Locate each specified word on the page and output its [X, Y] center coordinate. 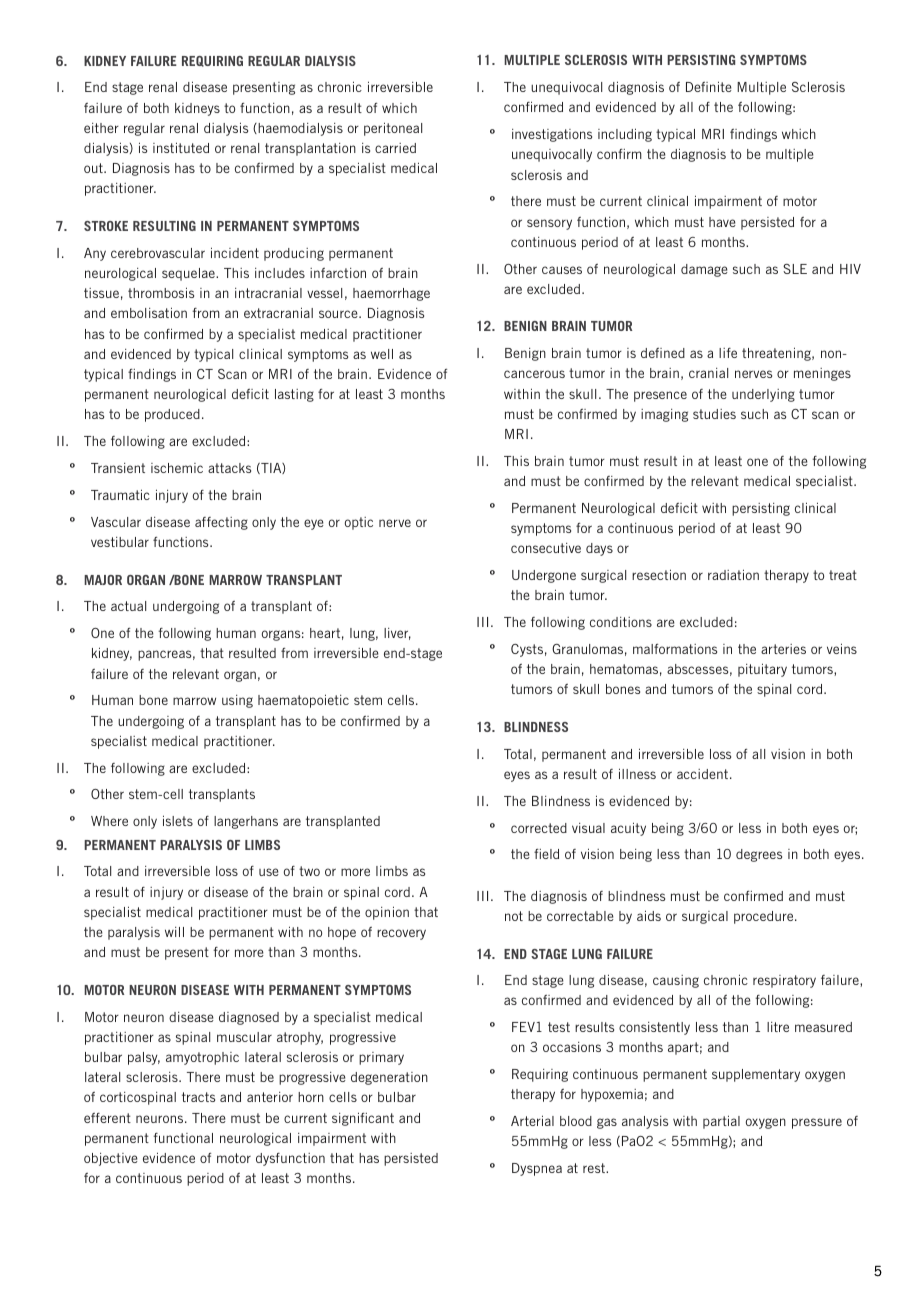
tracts [198, 1097]
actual [128, 606]
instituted [181, 147]
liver [397, 634]
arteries [783, 649]
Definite [709, 86]
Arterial [532, 1120]
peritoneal [393, 129]
